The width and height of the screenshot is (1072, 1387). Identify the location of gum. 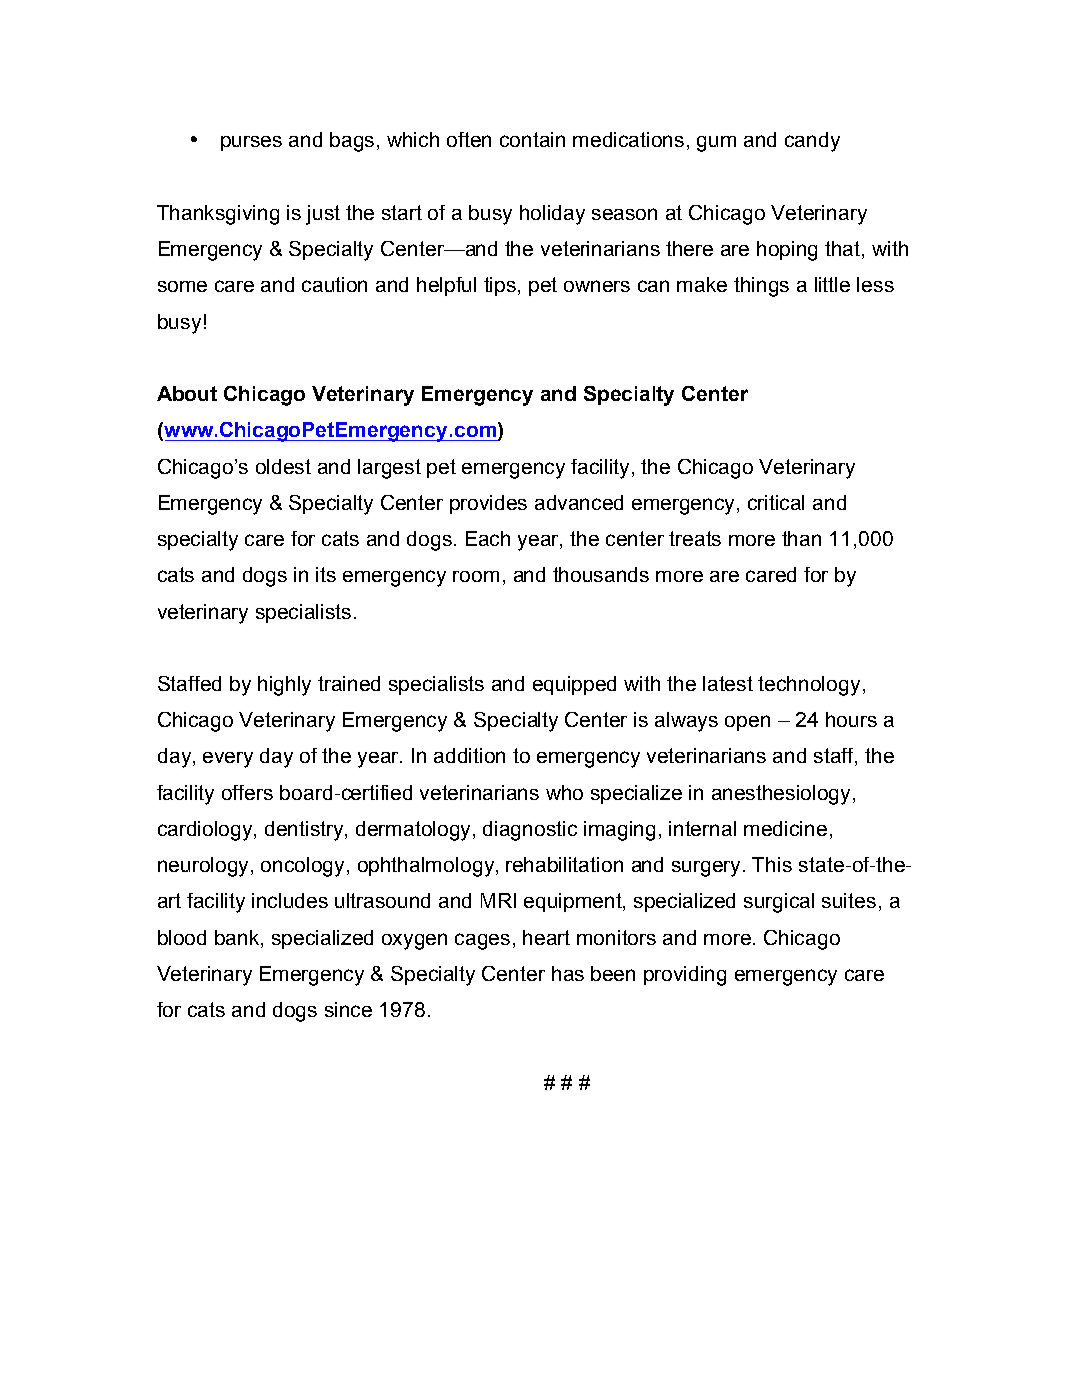
(716, 144).
